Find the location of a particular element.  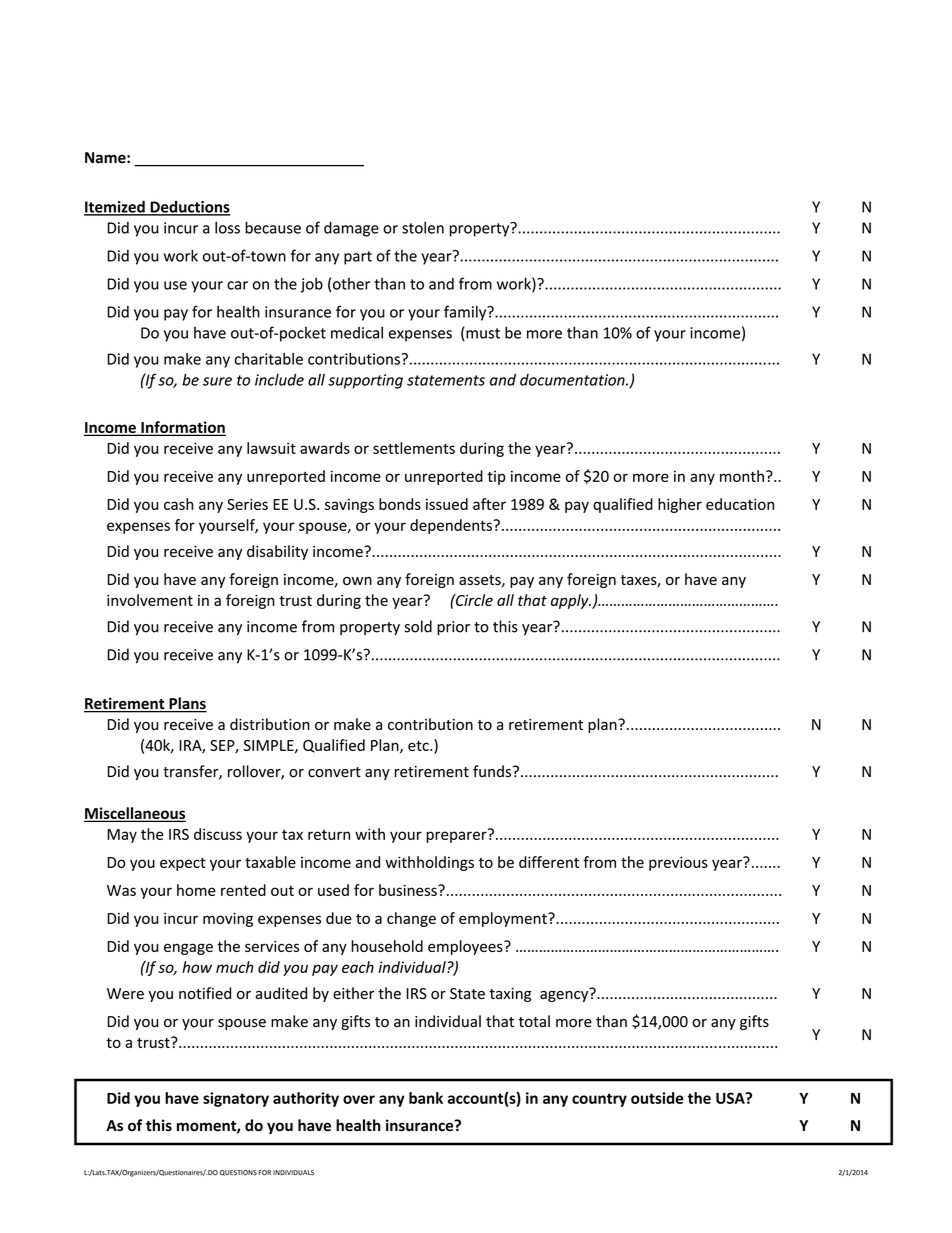

previous is located at coordinates (678, 863).
